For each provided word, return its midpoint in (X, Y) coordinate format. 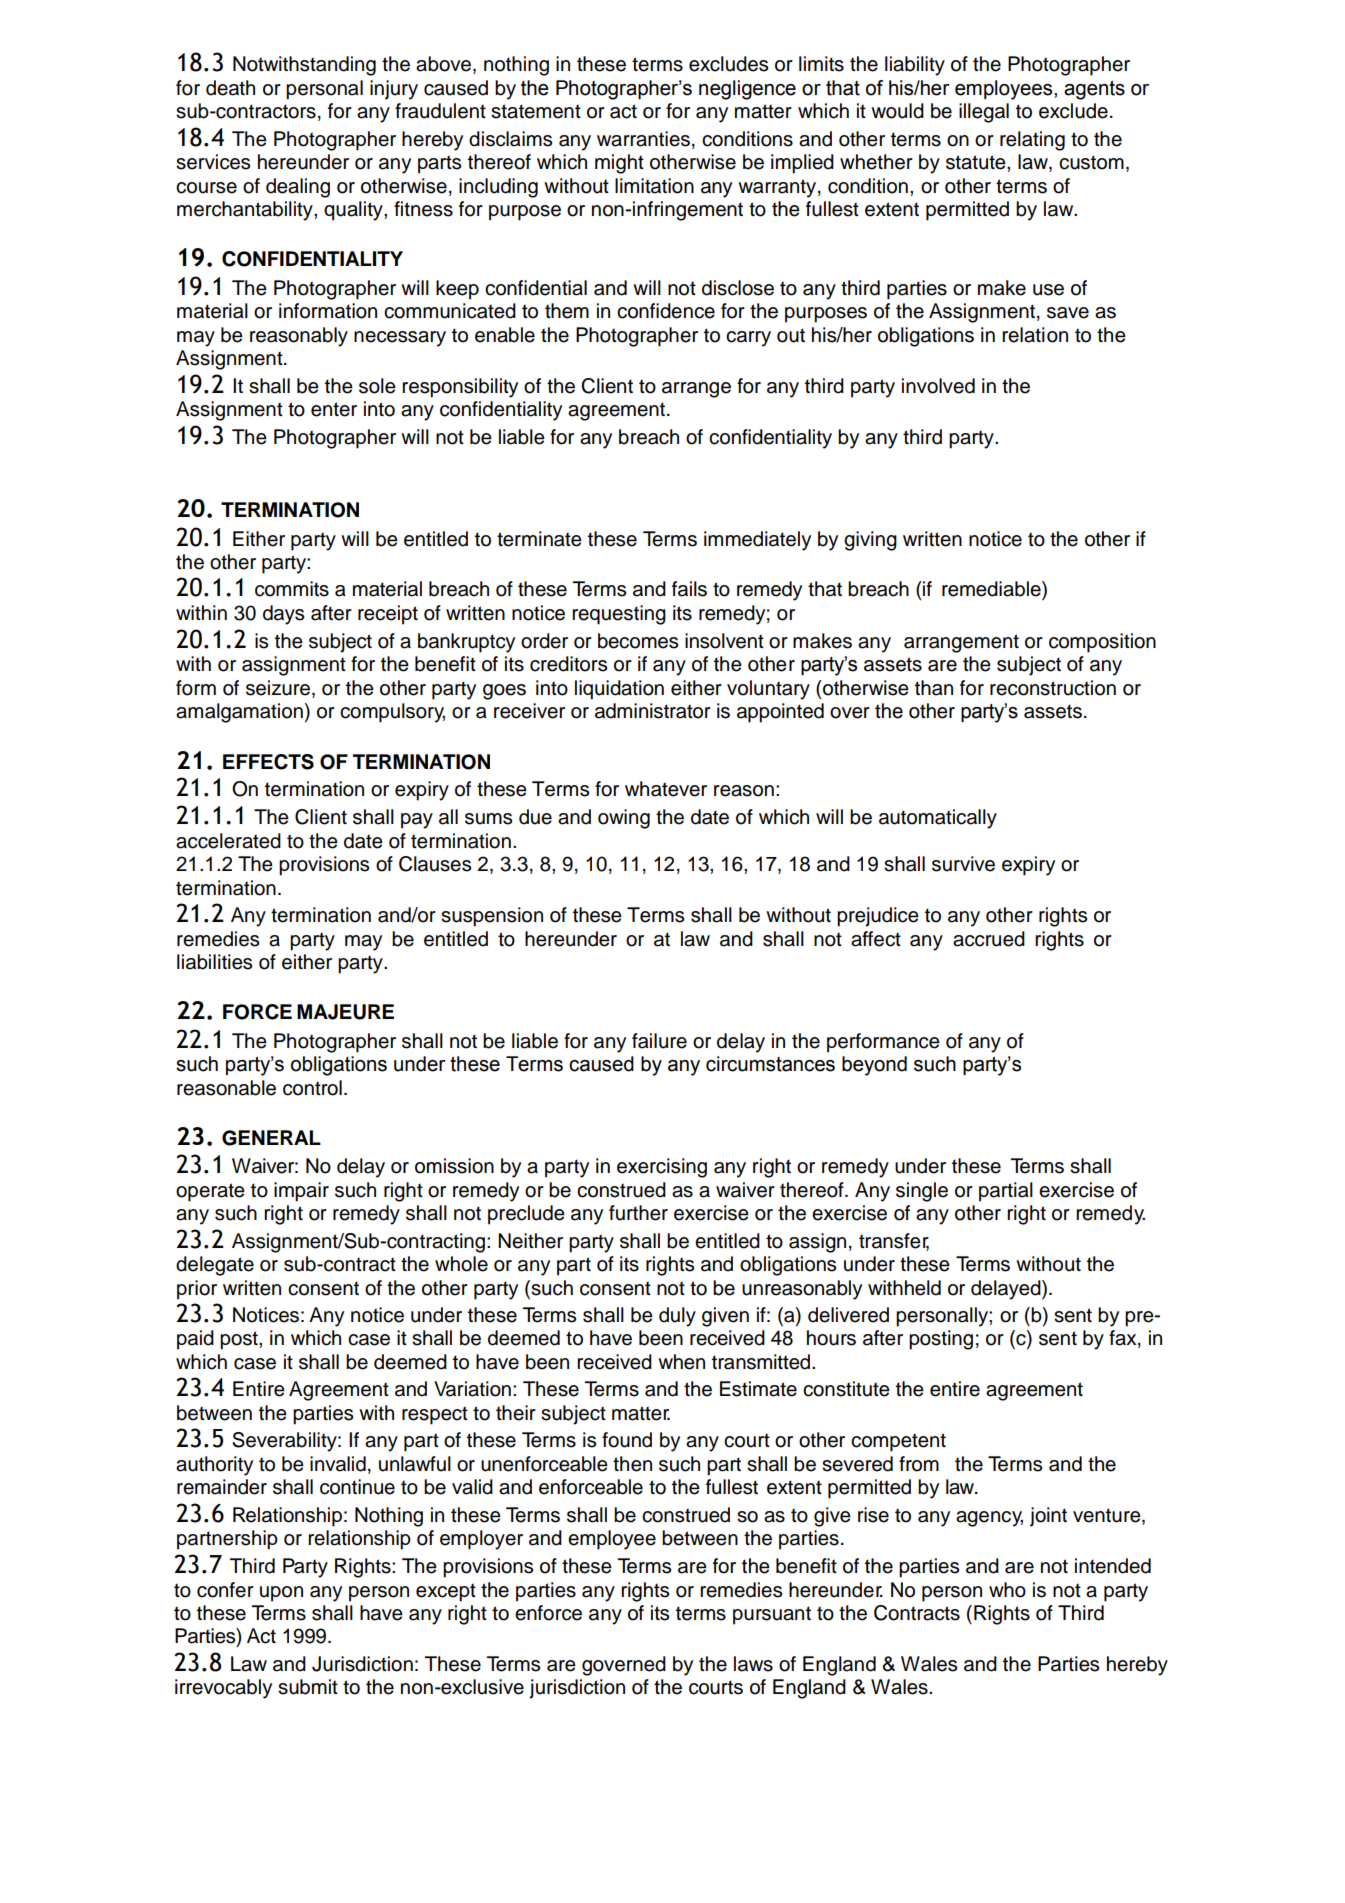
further (638, 1213)
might (619, 164)
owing (624, 819)
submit (308, 1687)
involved (938, 386)
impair (301, 1192)
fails (689, 589)
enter (334, 409)
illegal (984, 113)
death (230, 88)
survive (963, 864)
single (922, 1192)
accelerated (228, 841)
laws (753, 1664)
